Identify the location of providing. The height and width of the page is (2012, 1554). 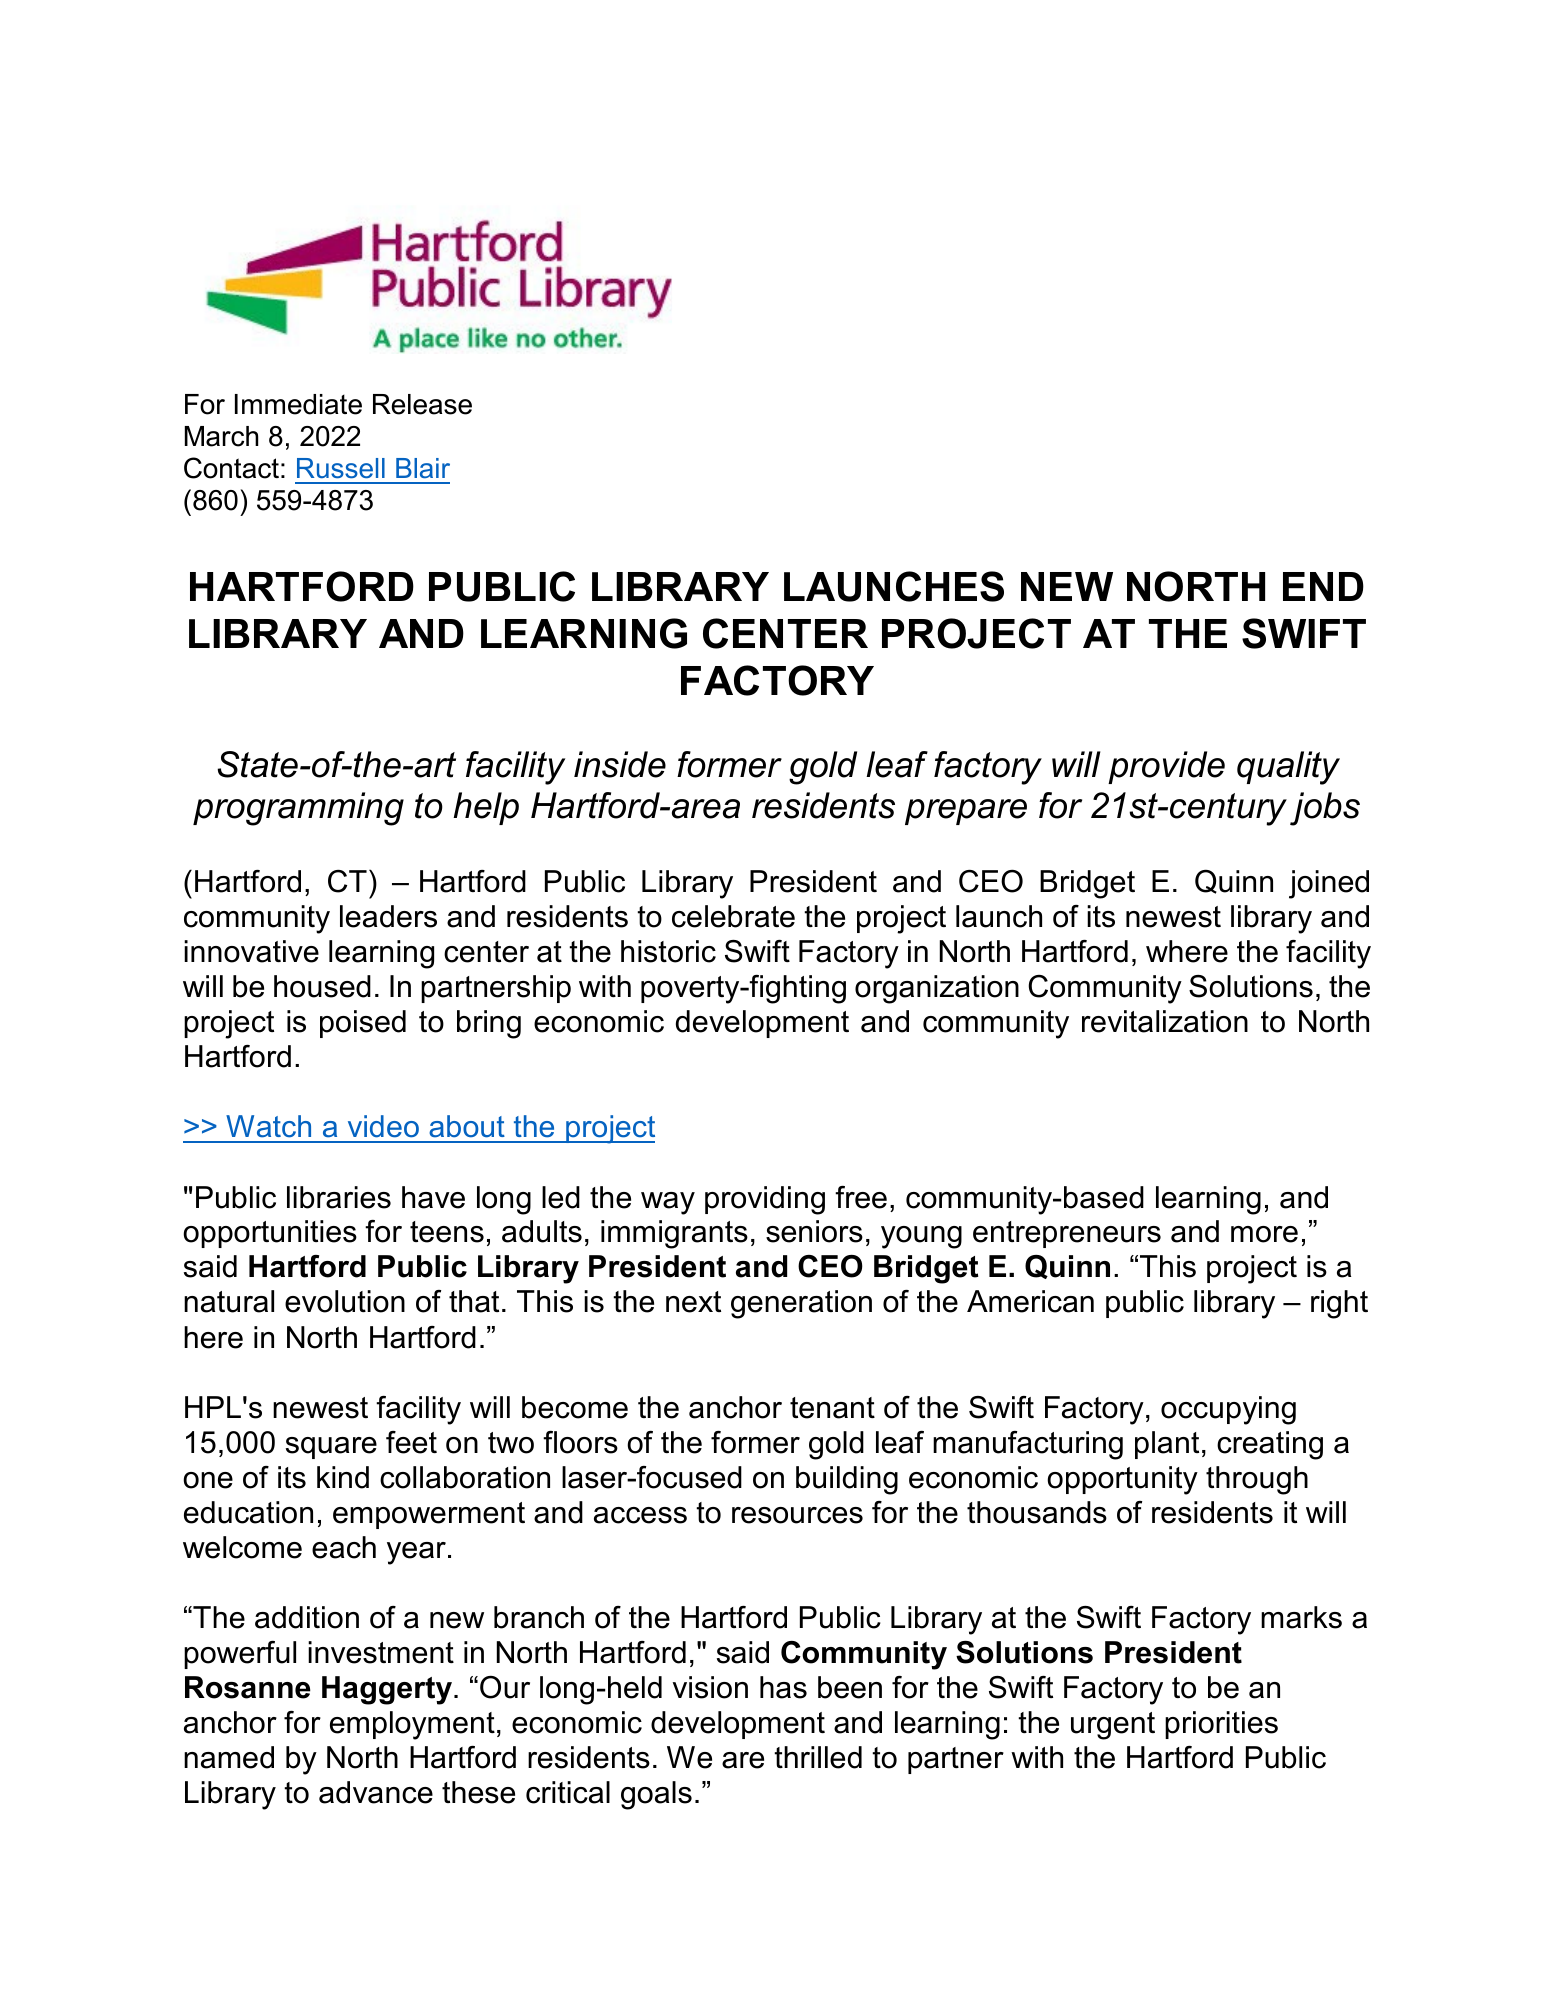
(765, 1200).
